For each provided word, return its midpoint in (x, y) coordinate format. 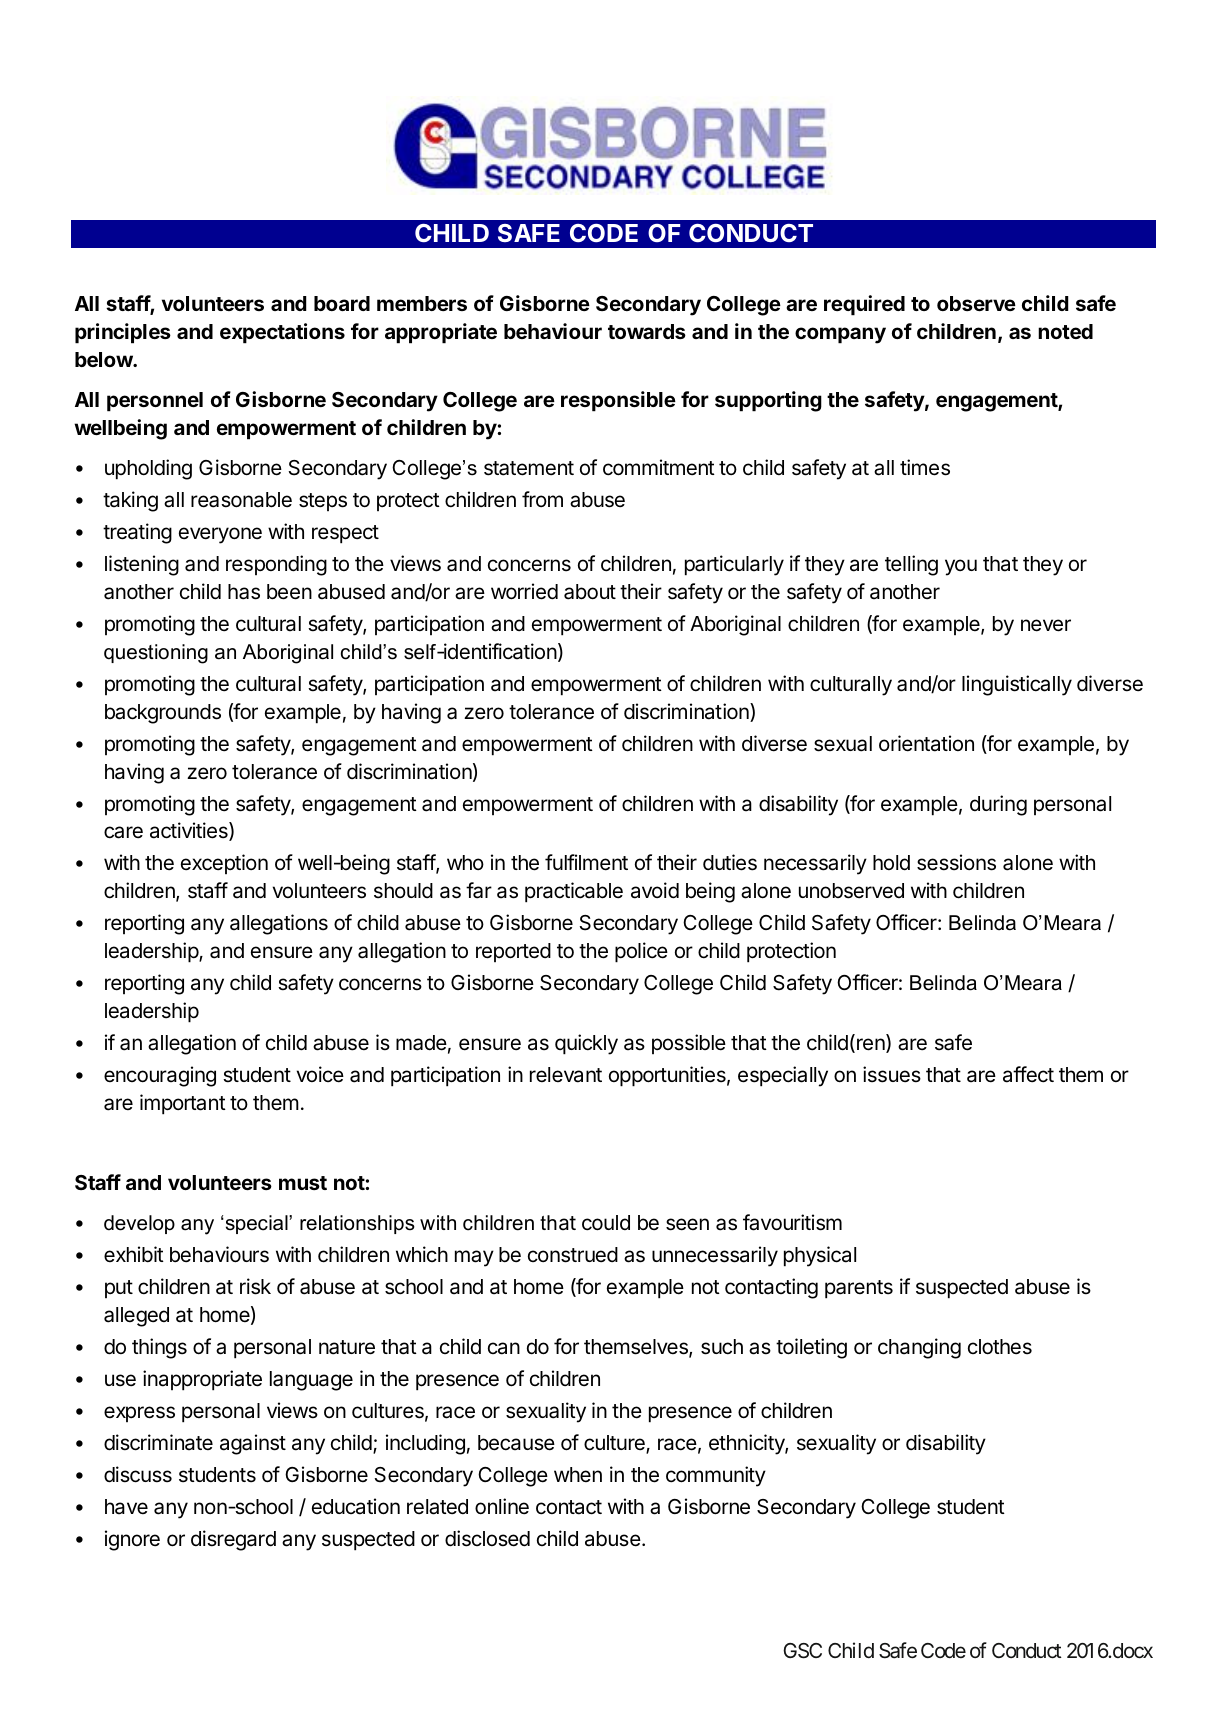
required (864, 305)
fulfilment (586, 862)
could (606, 1223)
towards (647, 331)
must (303, 1183)
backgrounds (163, 714)
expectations (282, 333)
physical (820, 1256)
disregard (233, 1540)
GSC (802, 1651)
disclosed (487, 1538)
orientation (926, 743)
